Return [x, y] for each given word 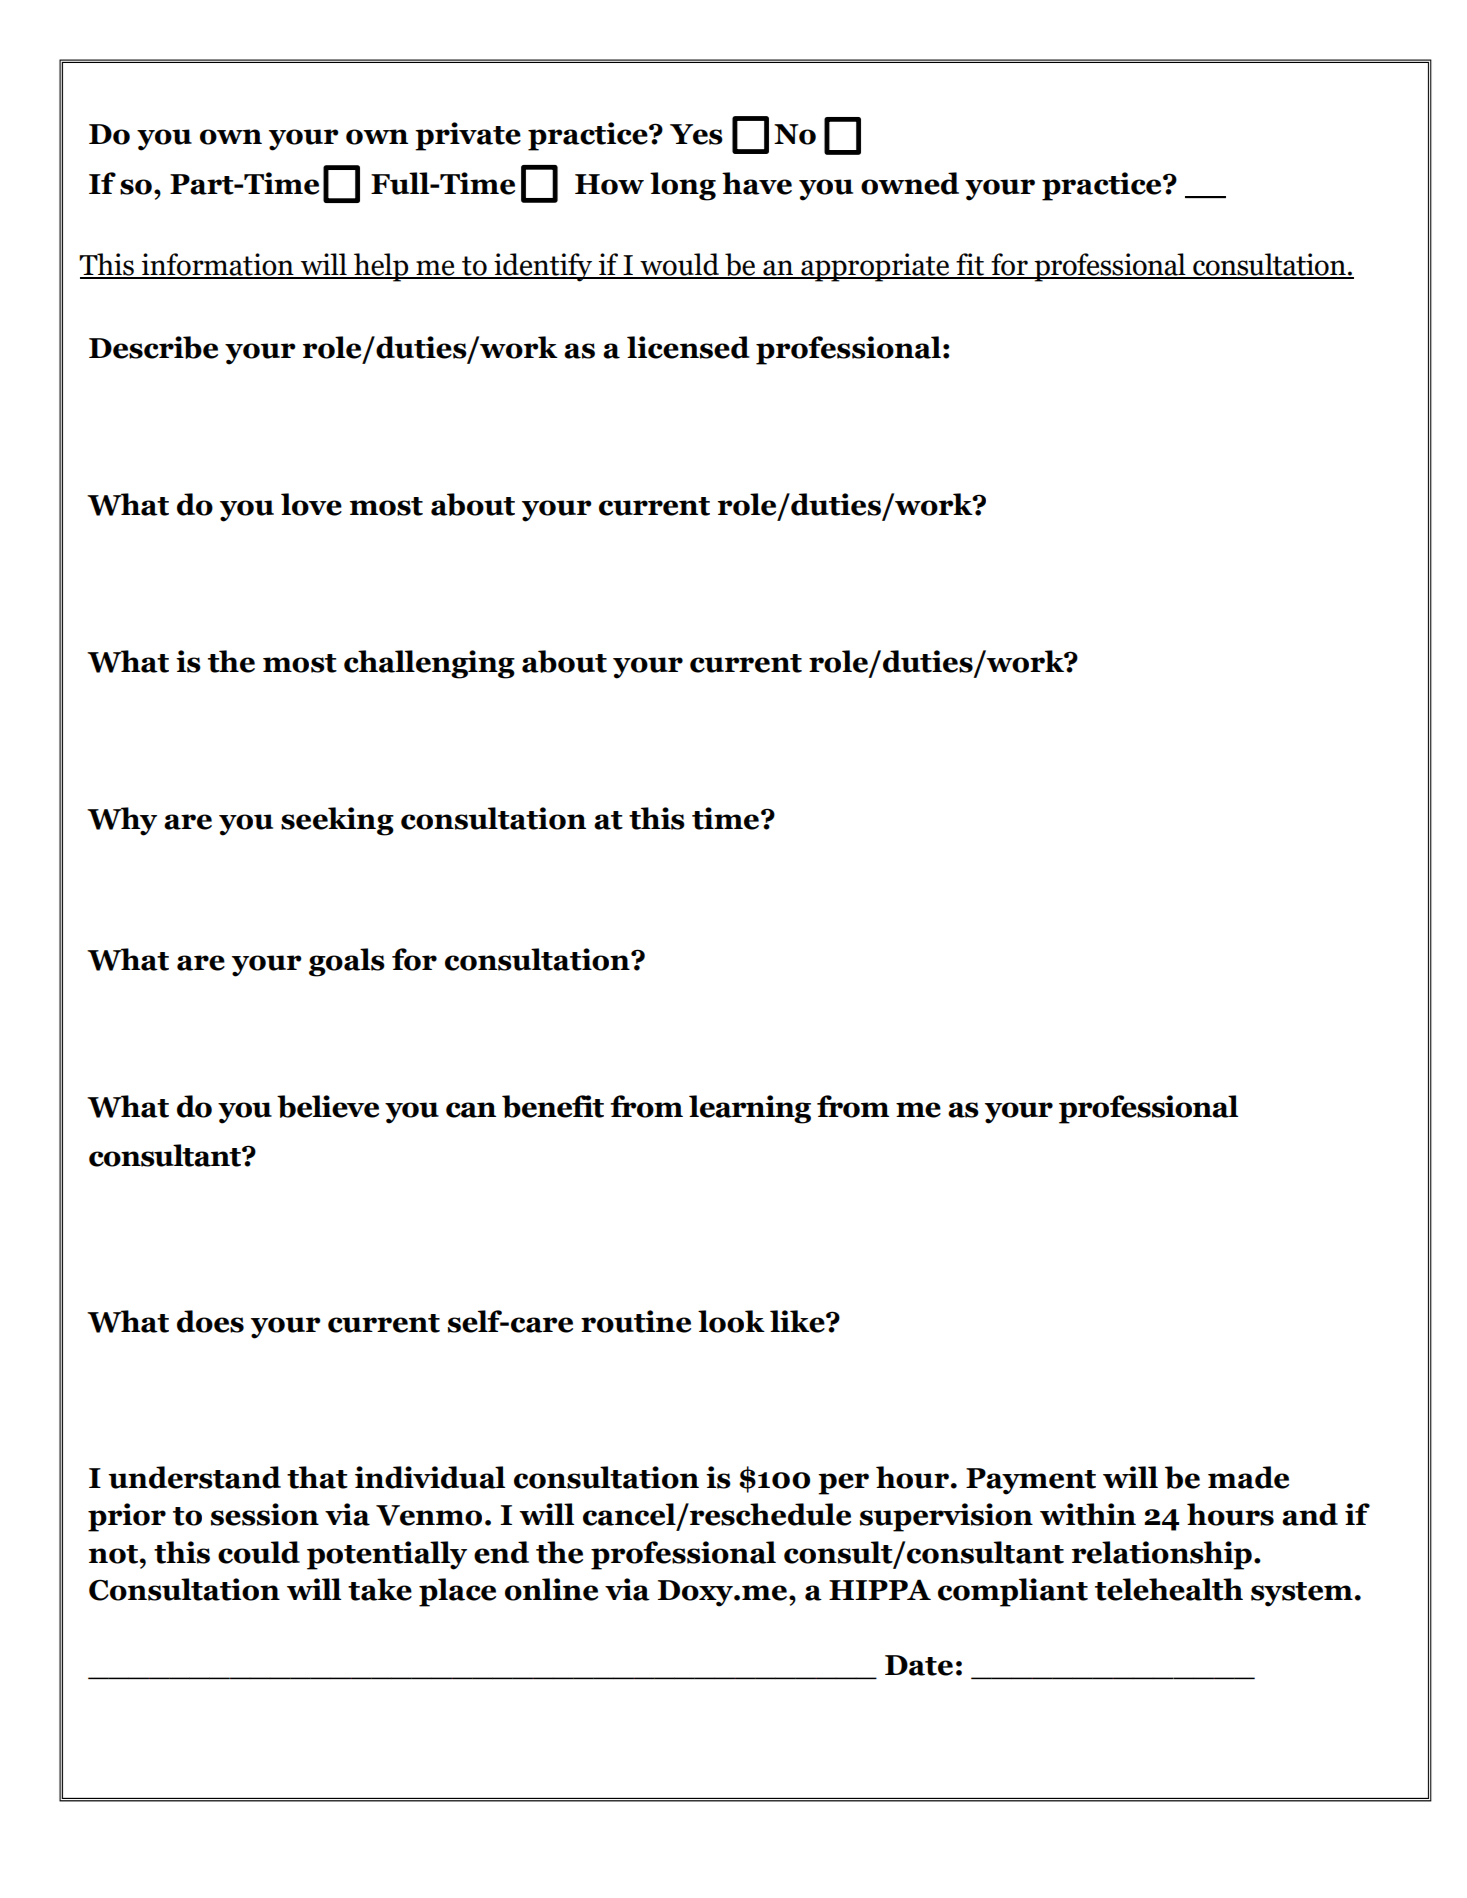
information [218, 265]
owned [910, 183]
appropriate [875, 267]
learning [750, 1109]
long [683, 186]
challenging [429, 664]
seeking [337, 821]
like [798, 1321]
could [259, 1552]
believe [328, 1106]
